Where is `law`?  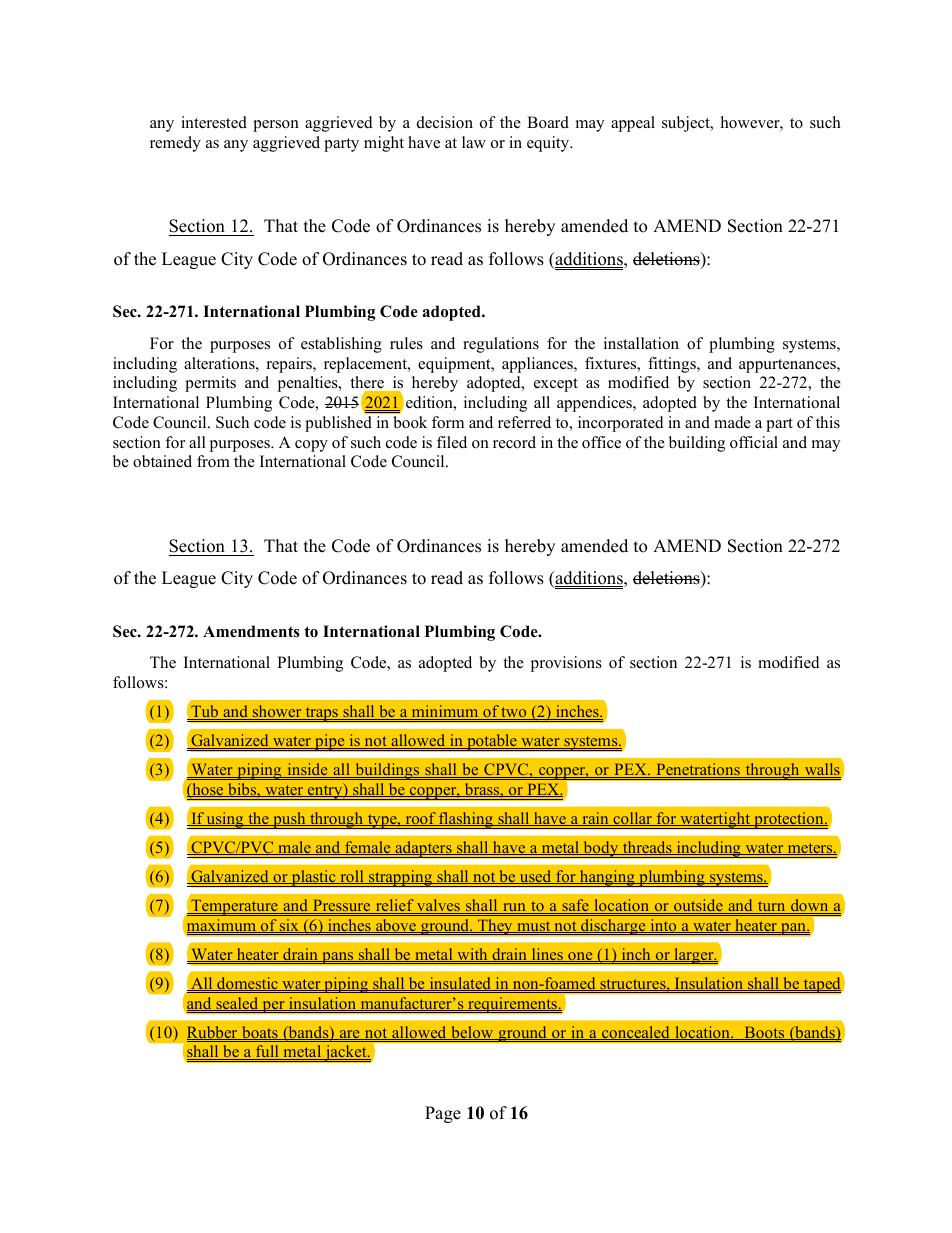 law is located at coordinates (474, 142).
